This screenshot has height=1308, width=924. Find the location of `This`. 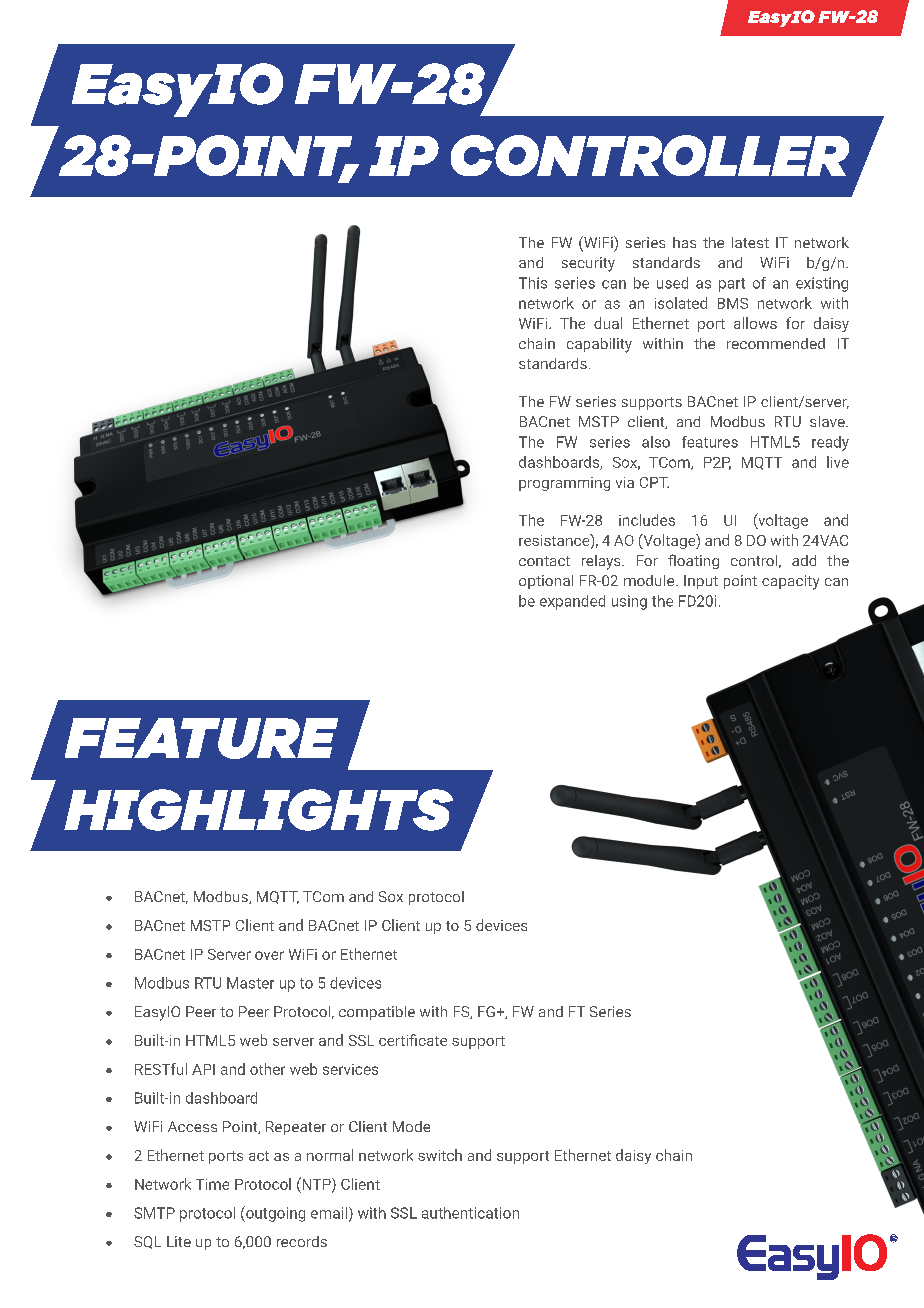

This is located at coordinates (533, 283).
